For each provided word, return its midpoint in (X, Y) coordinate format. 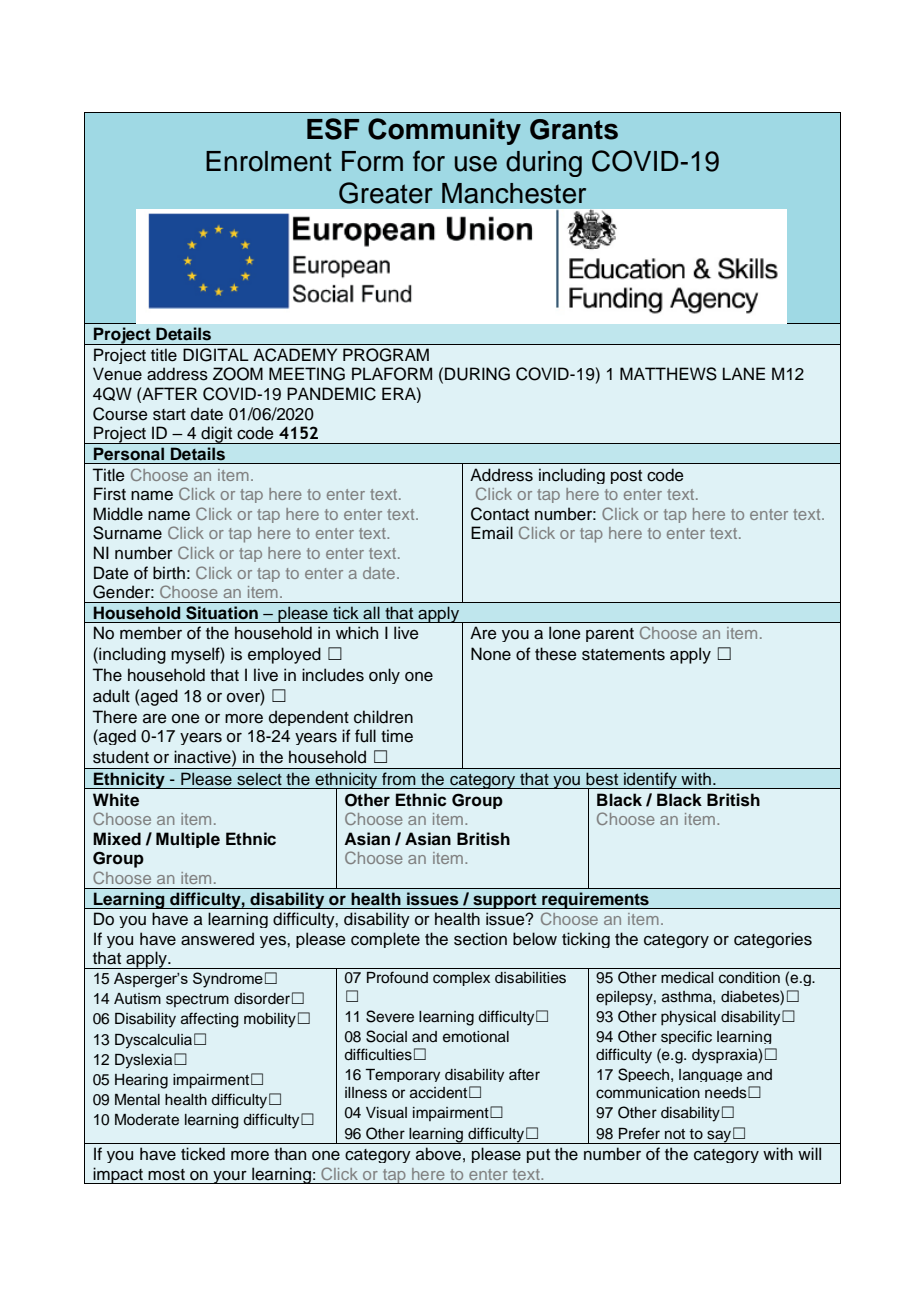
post (626, 477)
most (166, 1175)
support (505, 901)
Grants (574, 129)
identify (650, 780)
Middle (118, 514)
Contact (500, 514)
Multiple (188, 840)
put (538, 1156)
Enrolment (269, 161)
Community (444, 131)
